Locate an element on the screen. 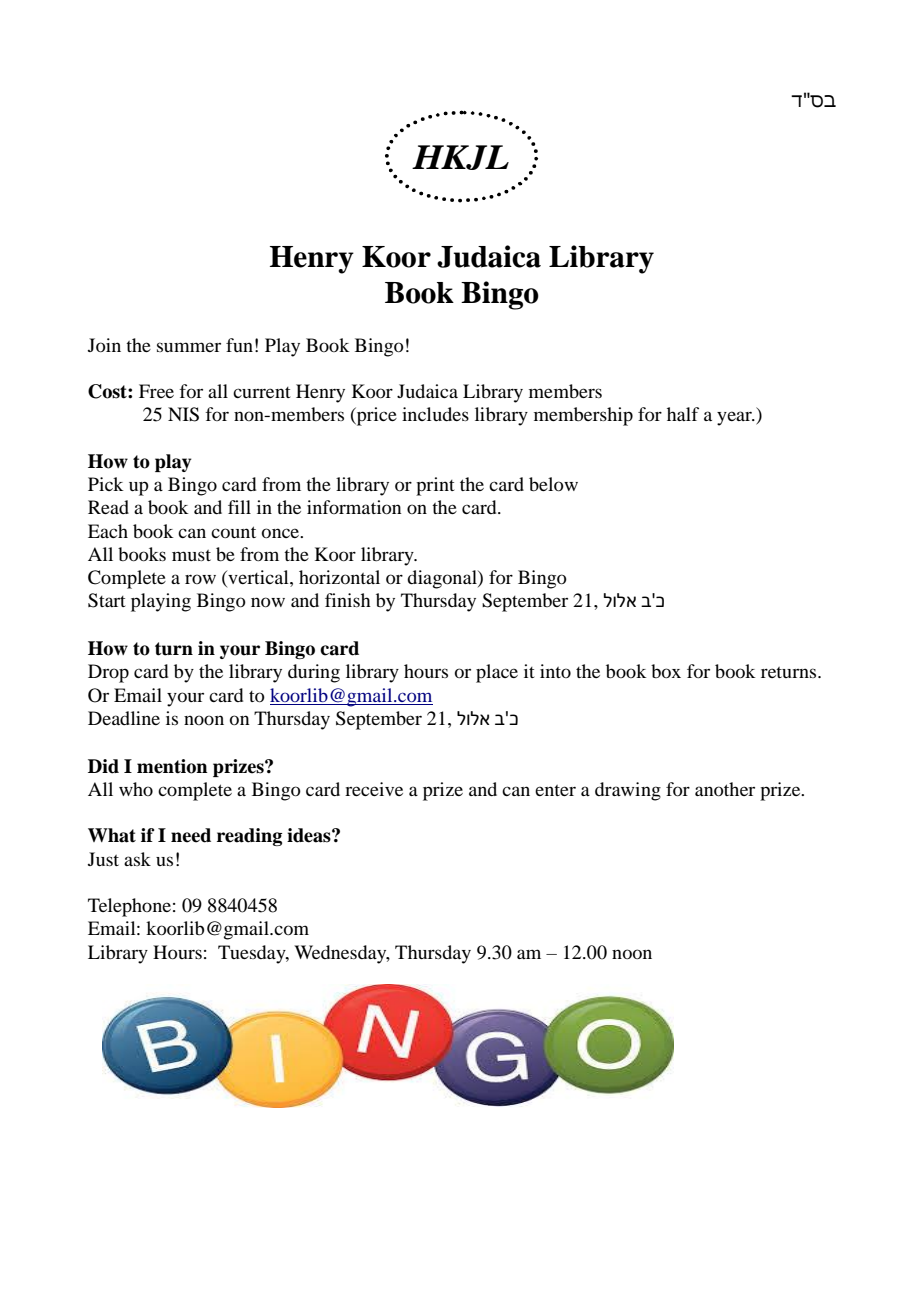 This screenshot has width=924, height=1308. drawing is located at coordinates (628, 791).
